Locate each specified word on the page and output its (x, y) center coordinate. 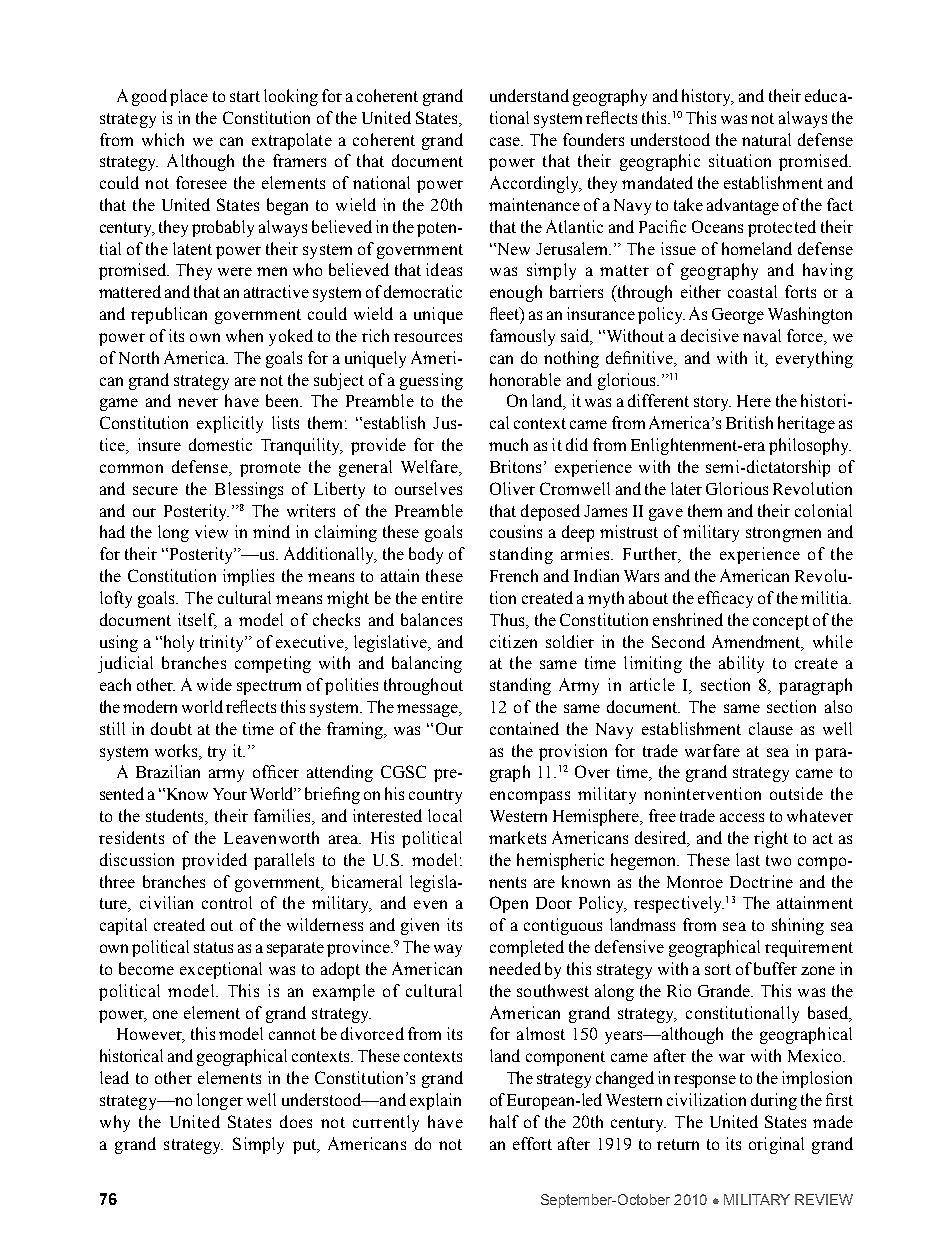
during (774, 1101)
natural (766, 139)
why (115, 1123)
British (749, 422)
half (504, 1121)
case (506, 141)
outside (796, 793)
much (508, 444)
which (163, 139)
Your (230, 794)
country (435, 796)
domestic (220, 444)
